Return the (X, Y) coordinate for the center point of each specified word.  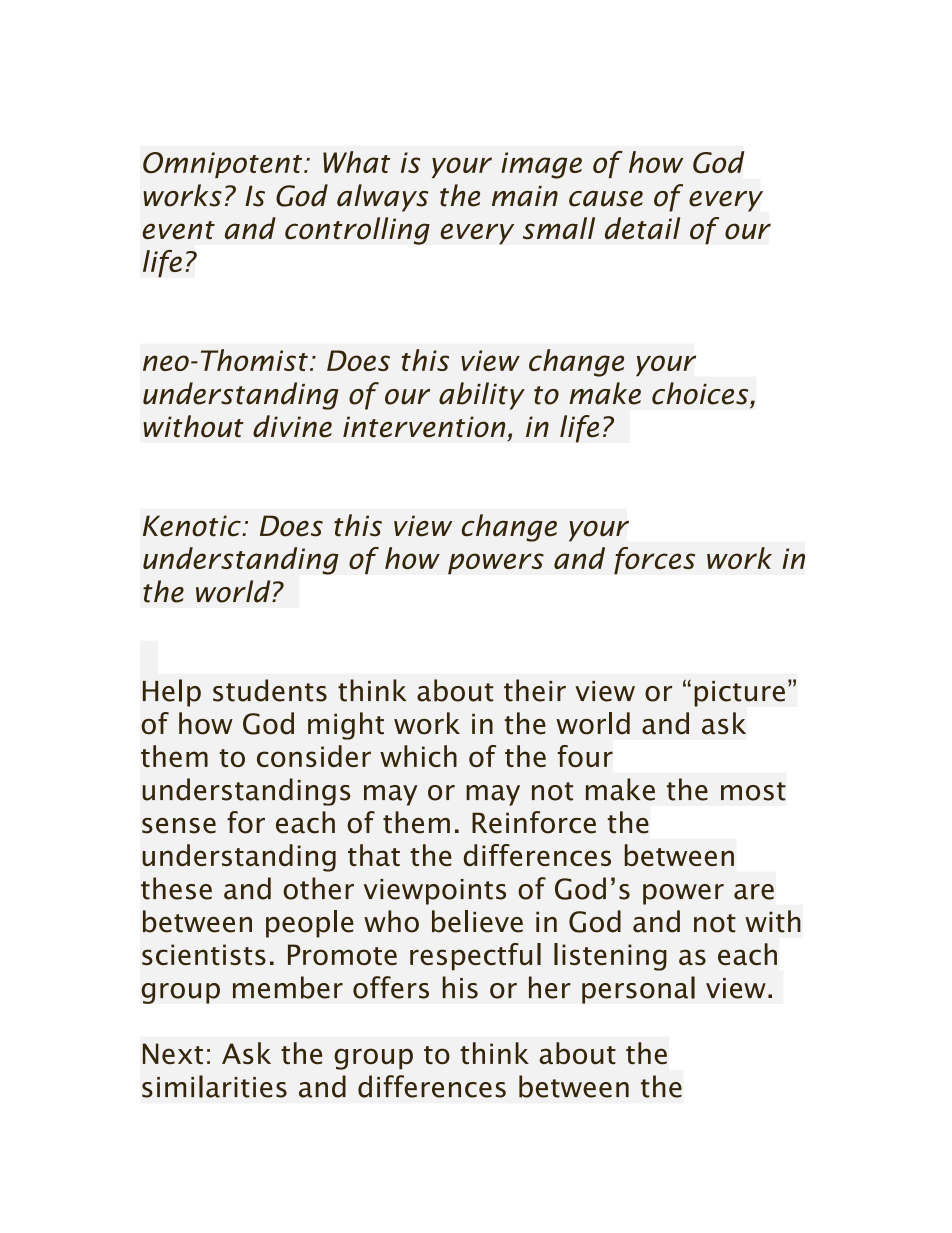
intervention (424, 427)
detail (642, 228)
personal (638, 990)
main (525, 196)
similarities (214, 1086)
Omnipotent (224, 165)
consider (314, 756)
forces (654, 561)
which (418, 756)
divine (292, 426)
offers (391, 987)
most (753, 791)
